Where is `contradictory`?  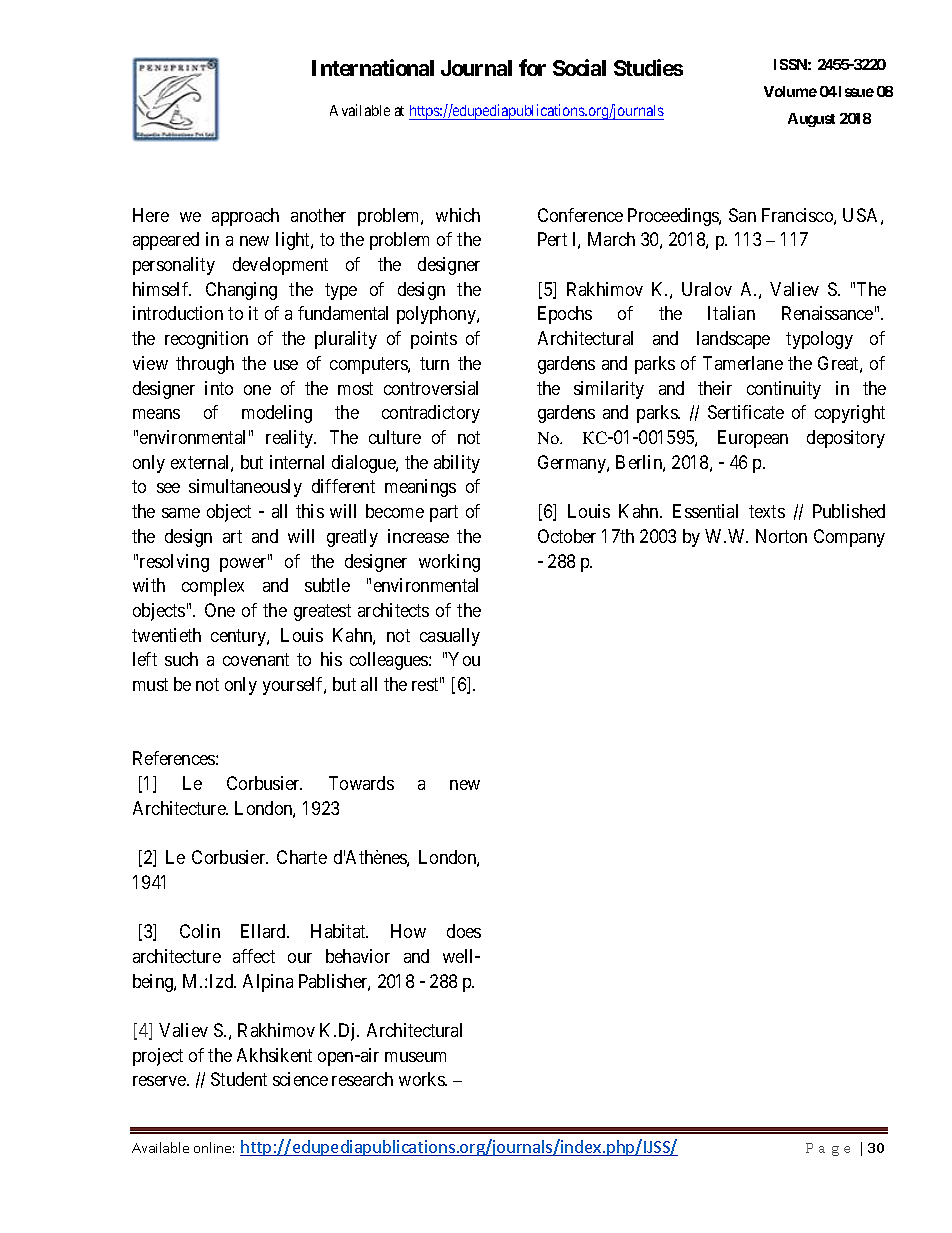 contradictory is located at coordinates (431, 414).
